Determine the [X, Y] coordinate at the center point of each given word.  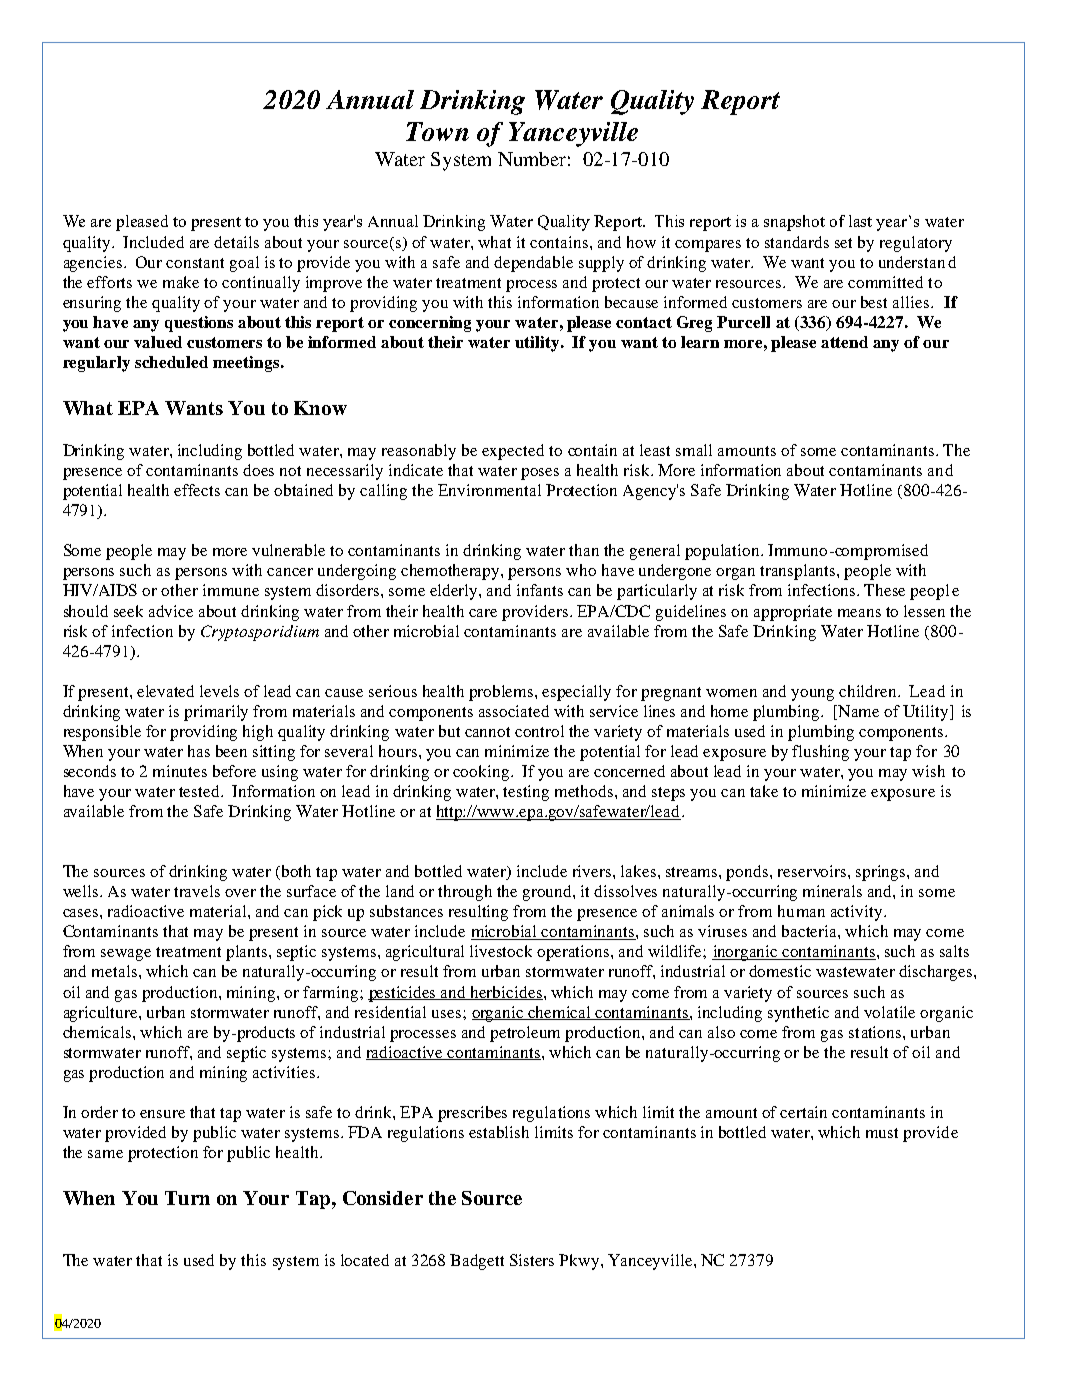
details [236, 242]
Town [437, 131]
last [860, 221]
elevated [165, 691]
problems [502, 693]
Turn [187, 1198]
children [869, 691]
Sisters [532, 1260]
